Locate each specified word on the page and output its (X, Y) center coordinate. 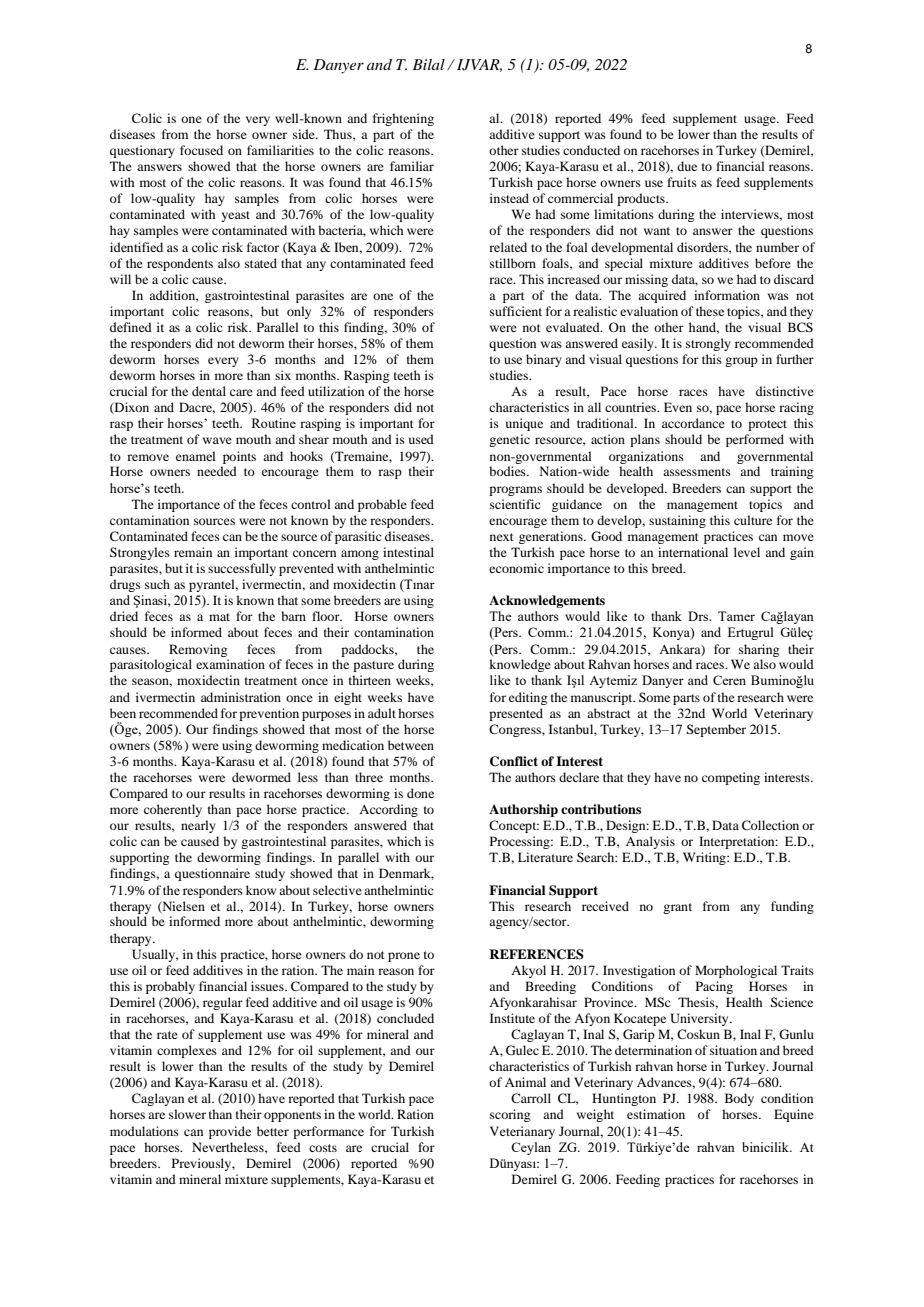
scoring (510, 1115)
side (305, 134)
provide (230, 1132)
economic (516, 568)
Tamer (736, 616)
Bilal (428, 64)
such (157, 584)
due (687, 166)
